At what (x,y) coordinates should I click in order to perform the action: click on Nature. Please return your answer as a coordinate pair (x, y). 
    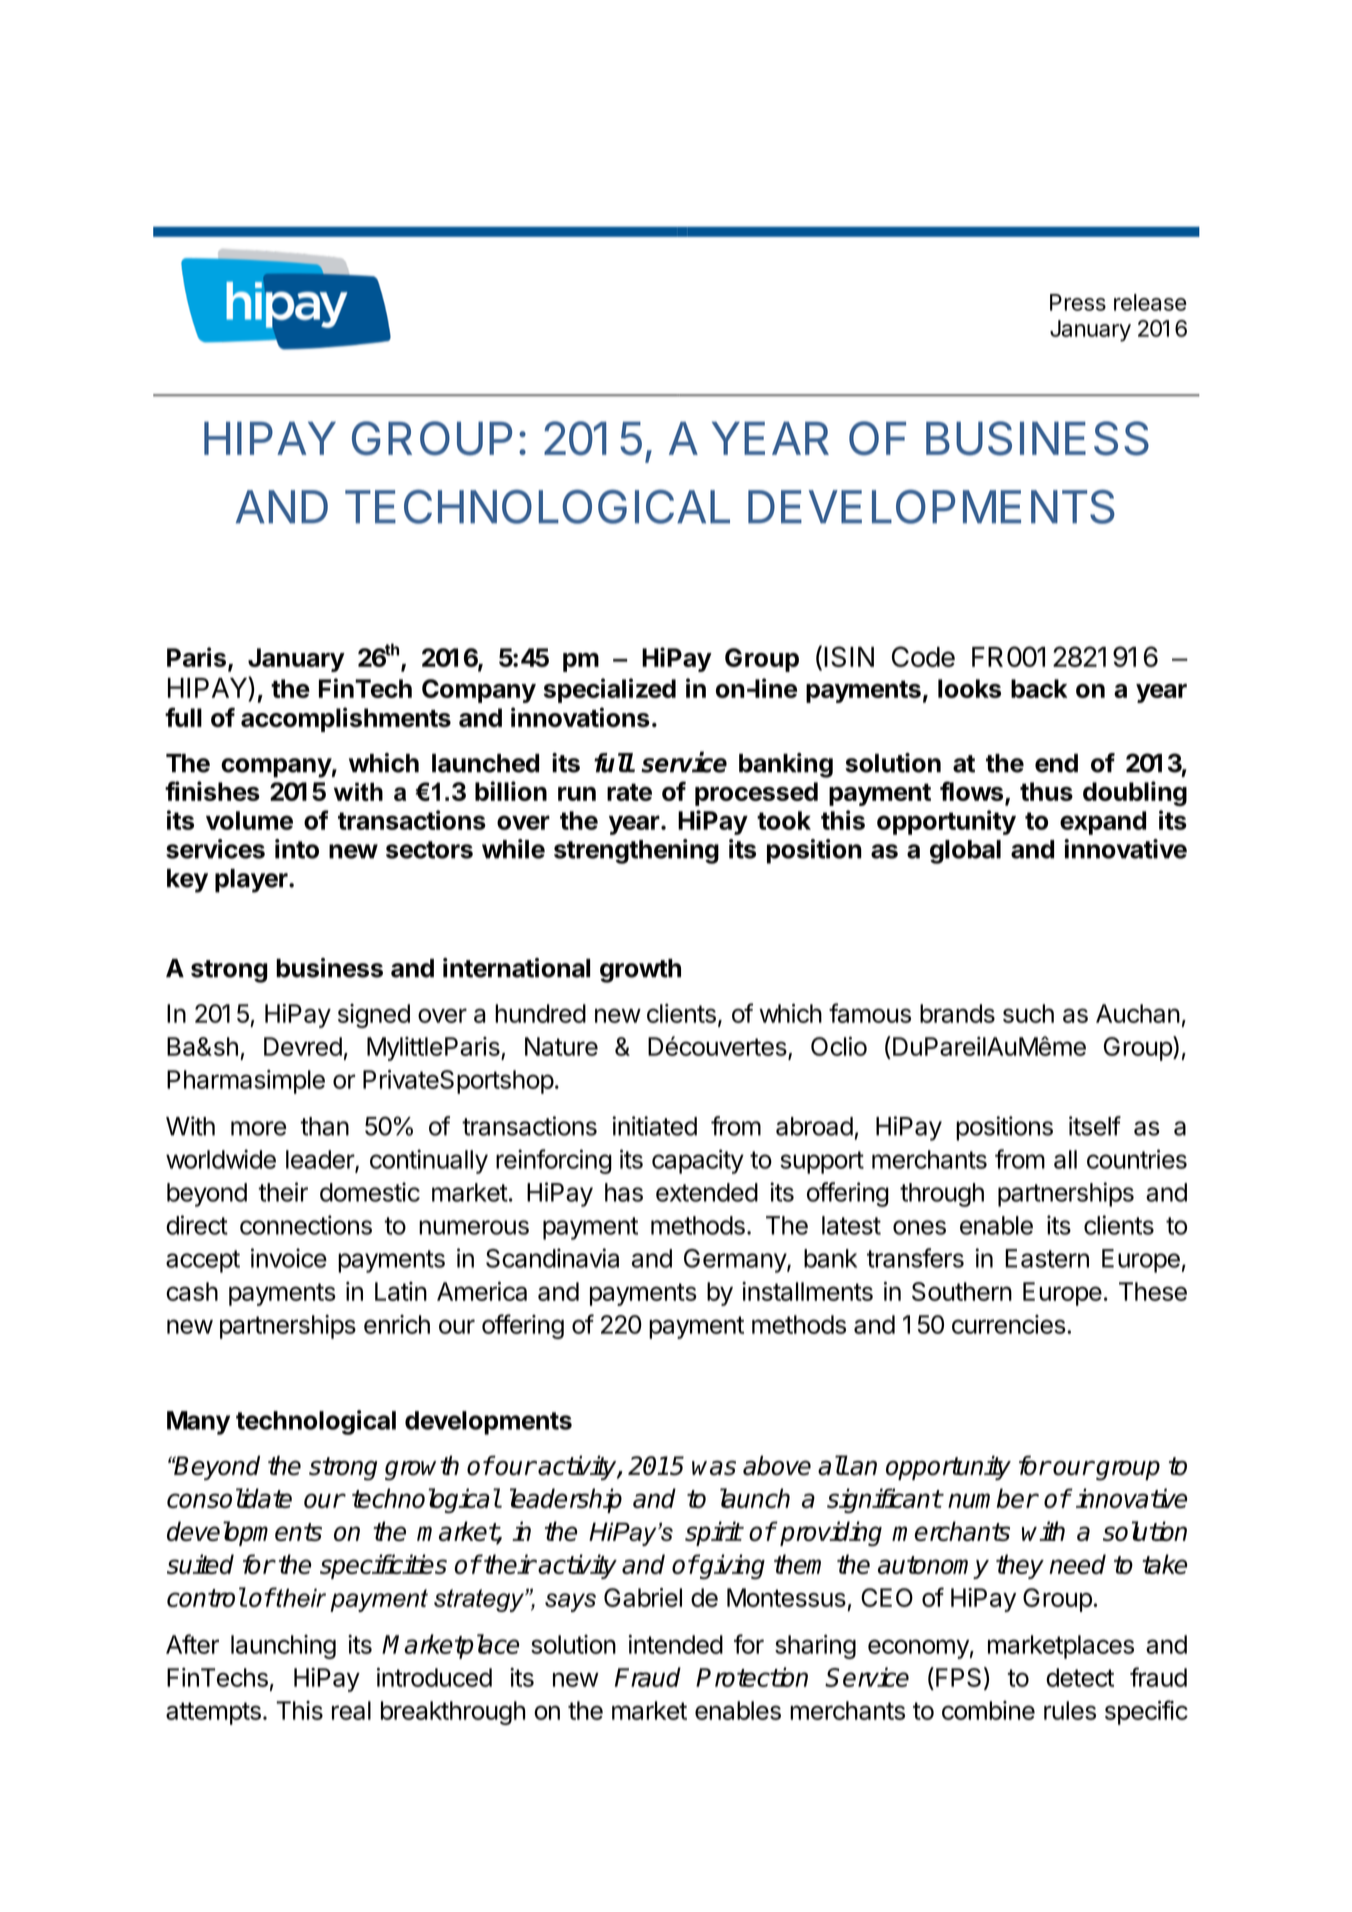
    Looking at the image, I should click on (561, 1046).
